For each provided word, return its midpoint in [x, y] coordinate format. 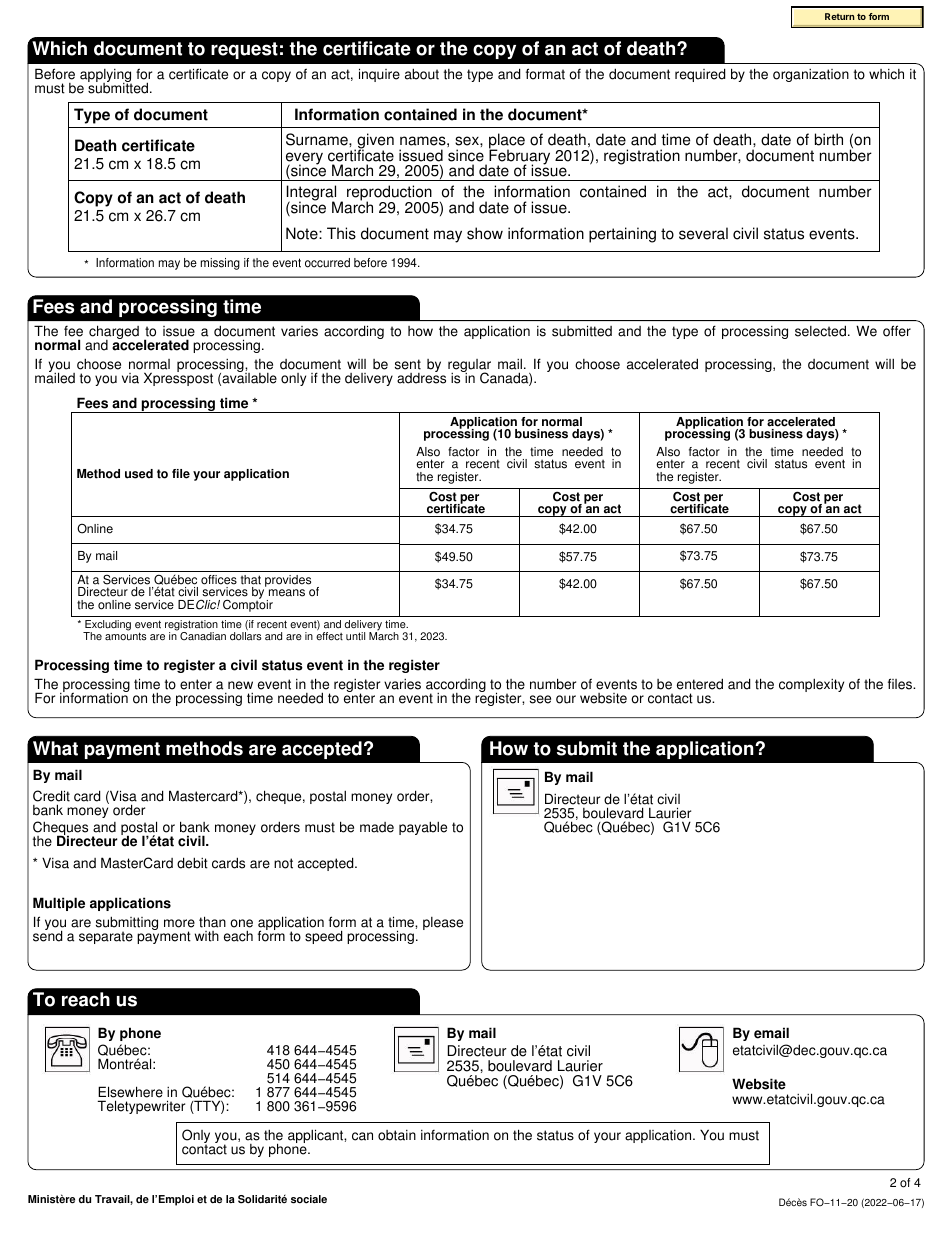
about [422, 74]
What [55, 748]
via [130, 378]
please [443, 923]
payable [423, 828]
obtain [397, 1135]
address [421, 377]
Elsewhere [130, 1093]
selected [820, 331]
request [244, 50]
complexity [811, 685]
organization [811, 75]
